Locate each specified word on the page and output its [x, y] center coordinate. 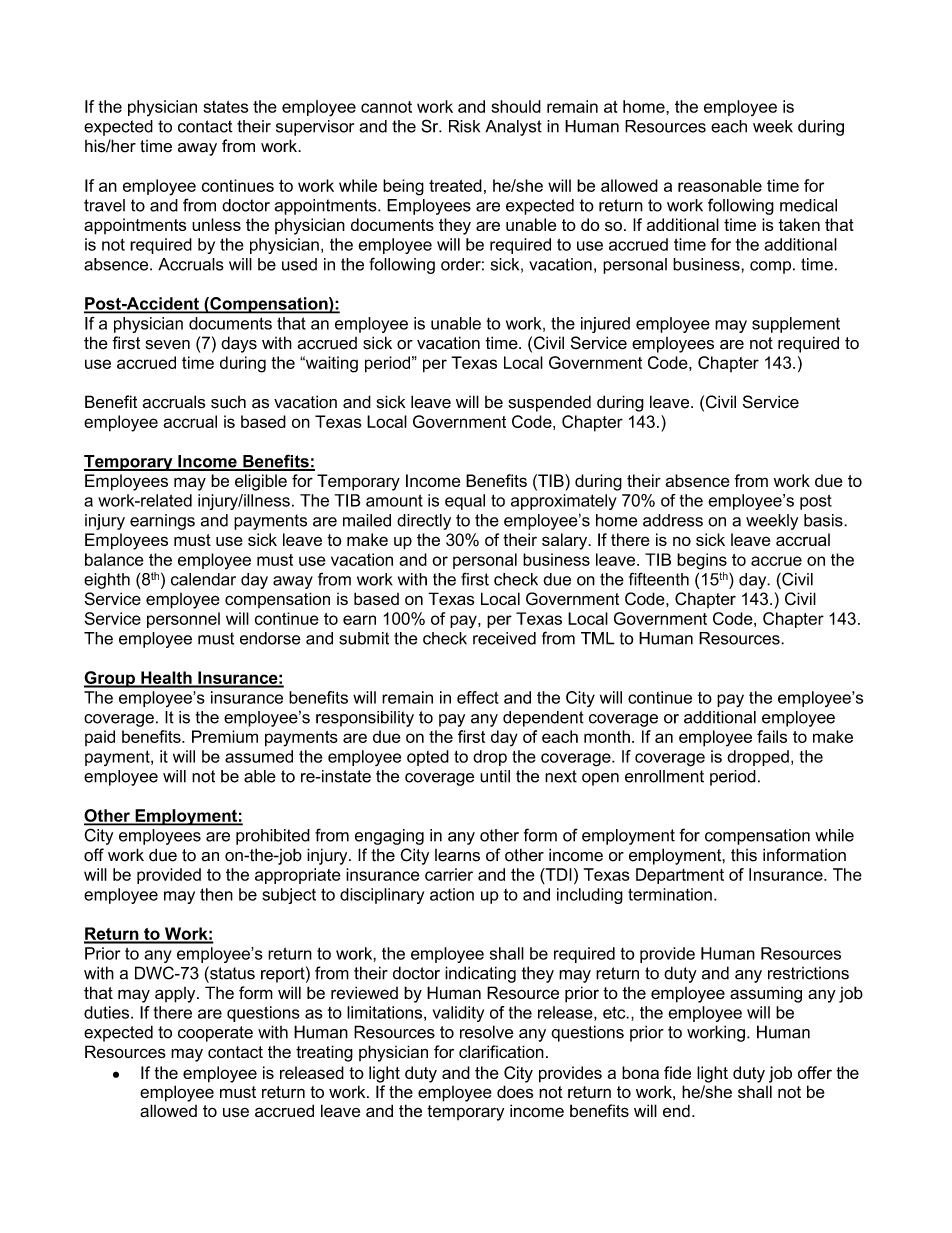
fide [677, 1072]
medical [808, 205]
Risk [464, 126]
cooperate [215, 1034]
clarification [501, 1051]
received [504, 638]
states [225, 107]
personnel [183, 620]
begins [702, 561]
